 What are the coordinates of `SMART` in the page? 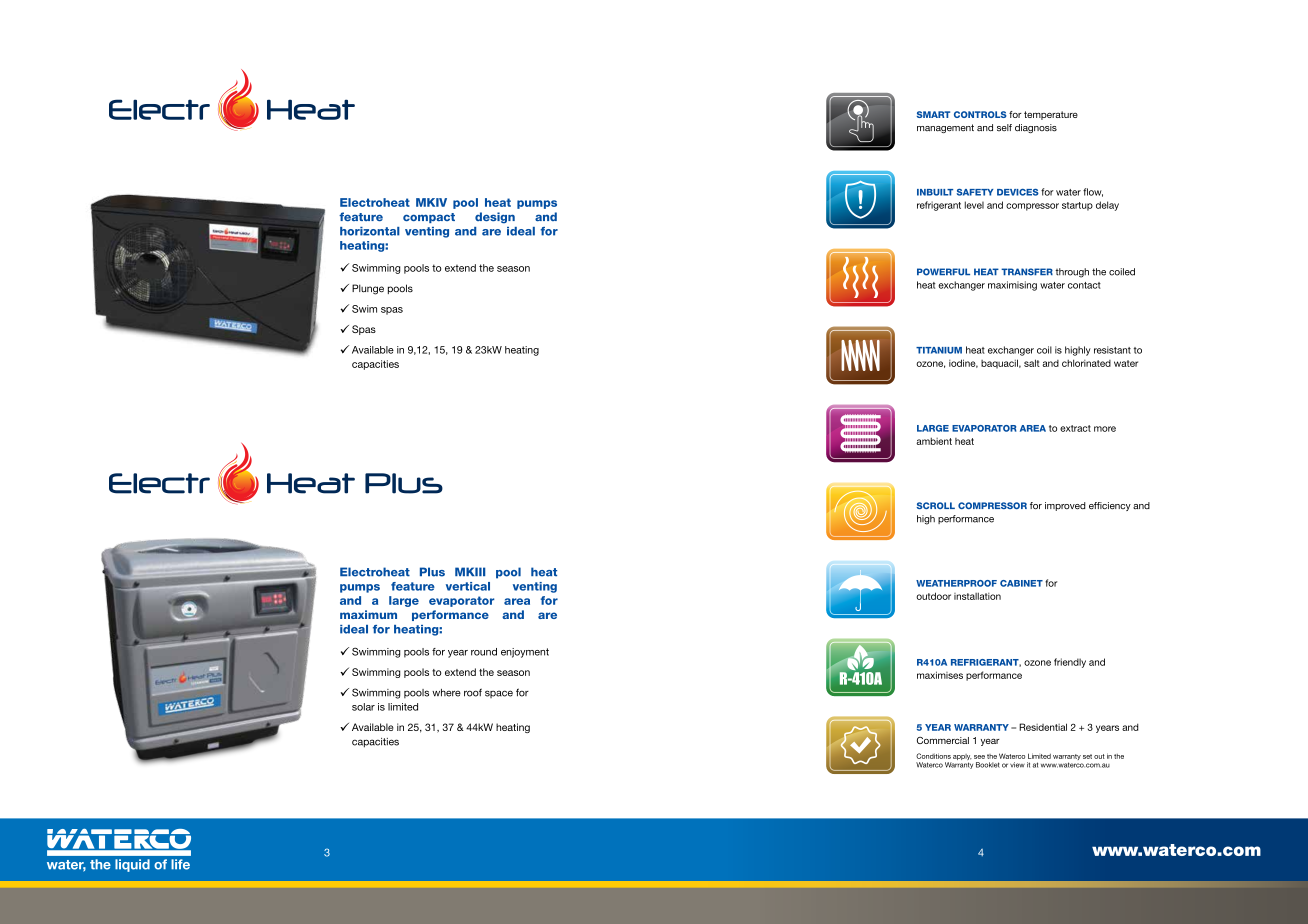 It's located at (933, 114).
